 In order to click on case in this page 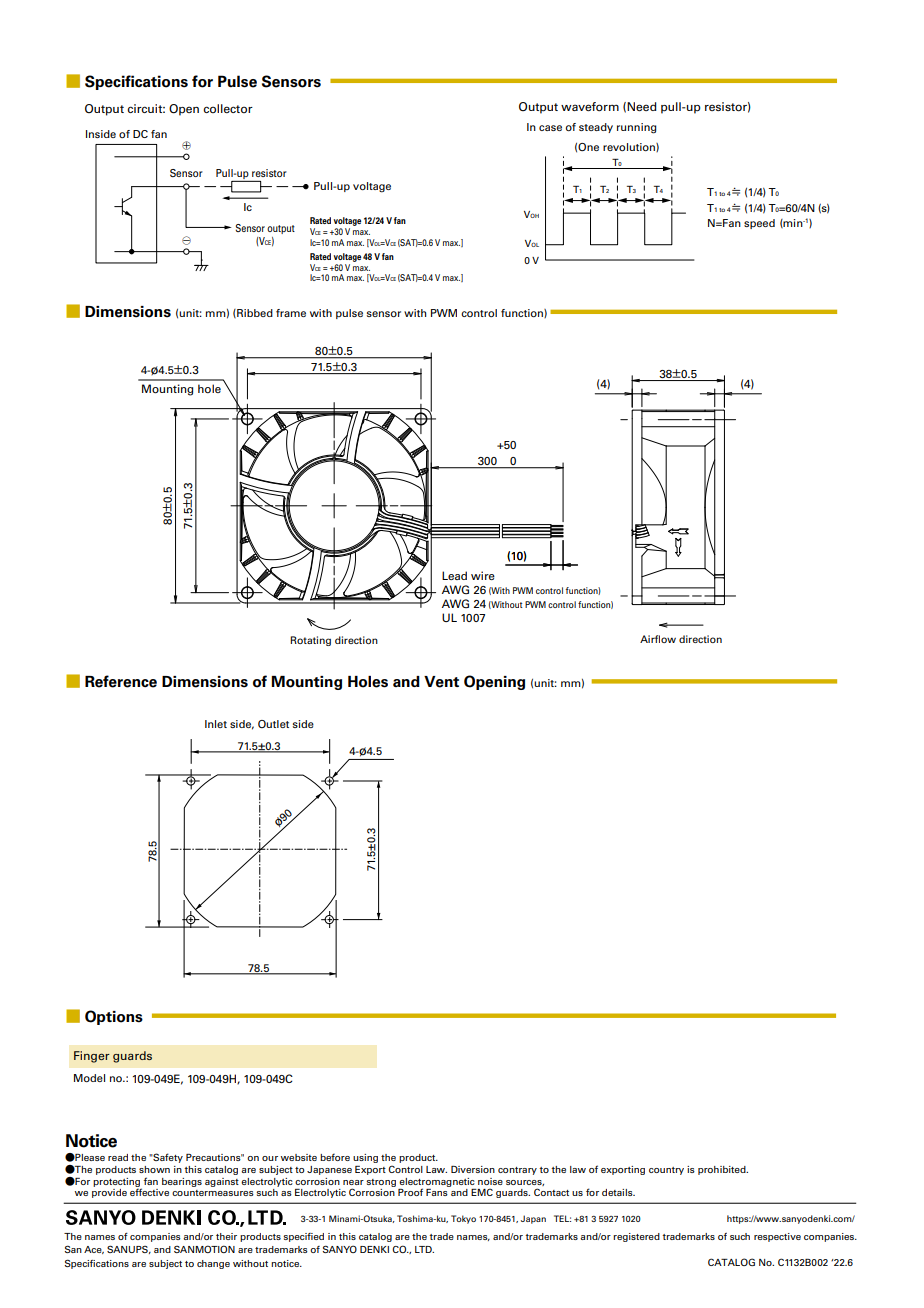, I will do `click(550, 128)`.
